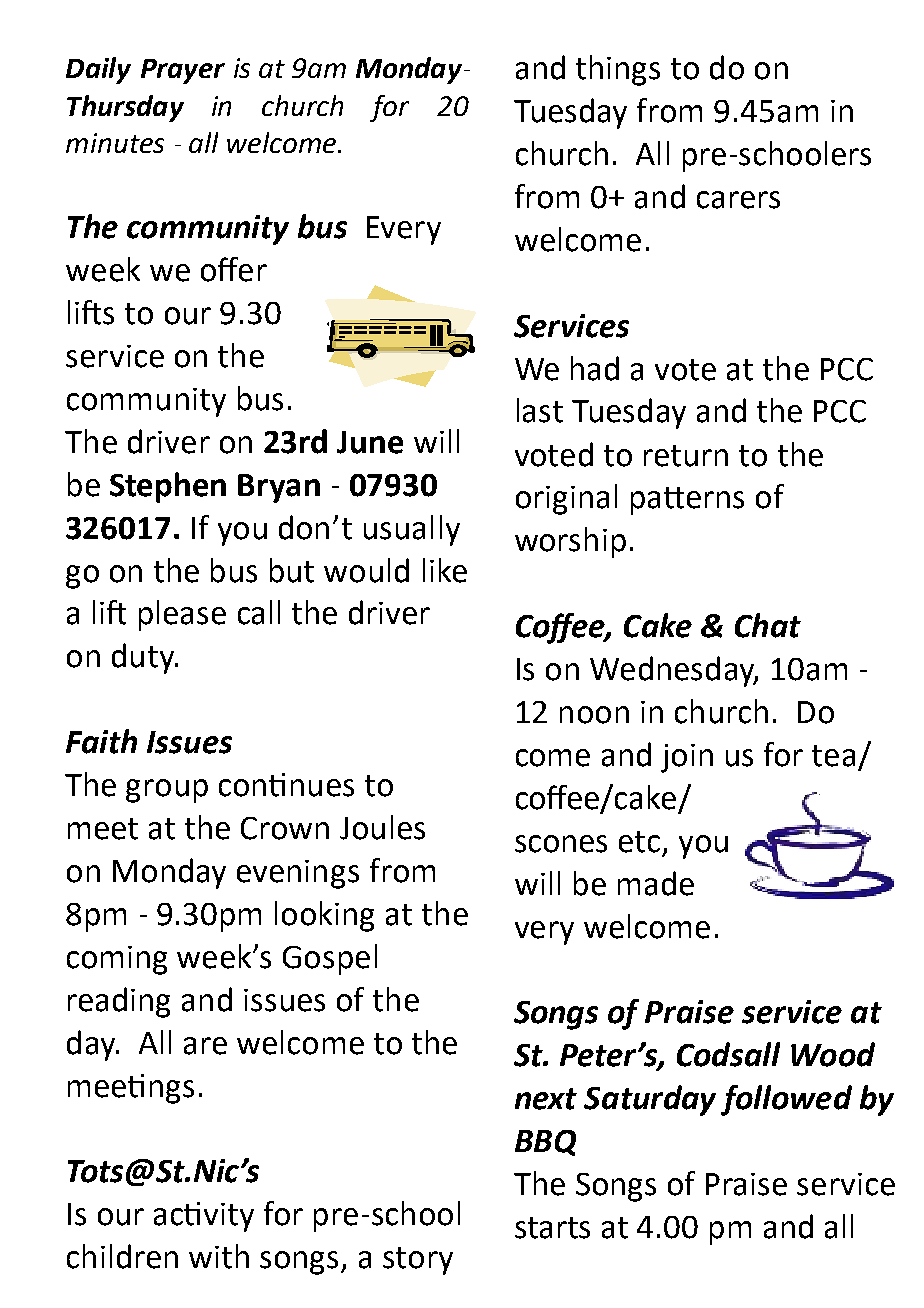  What do you see at coordinates (738, 200) in the screenshot?
I see `carers` at bounding box center [738, 200].
